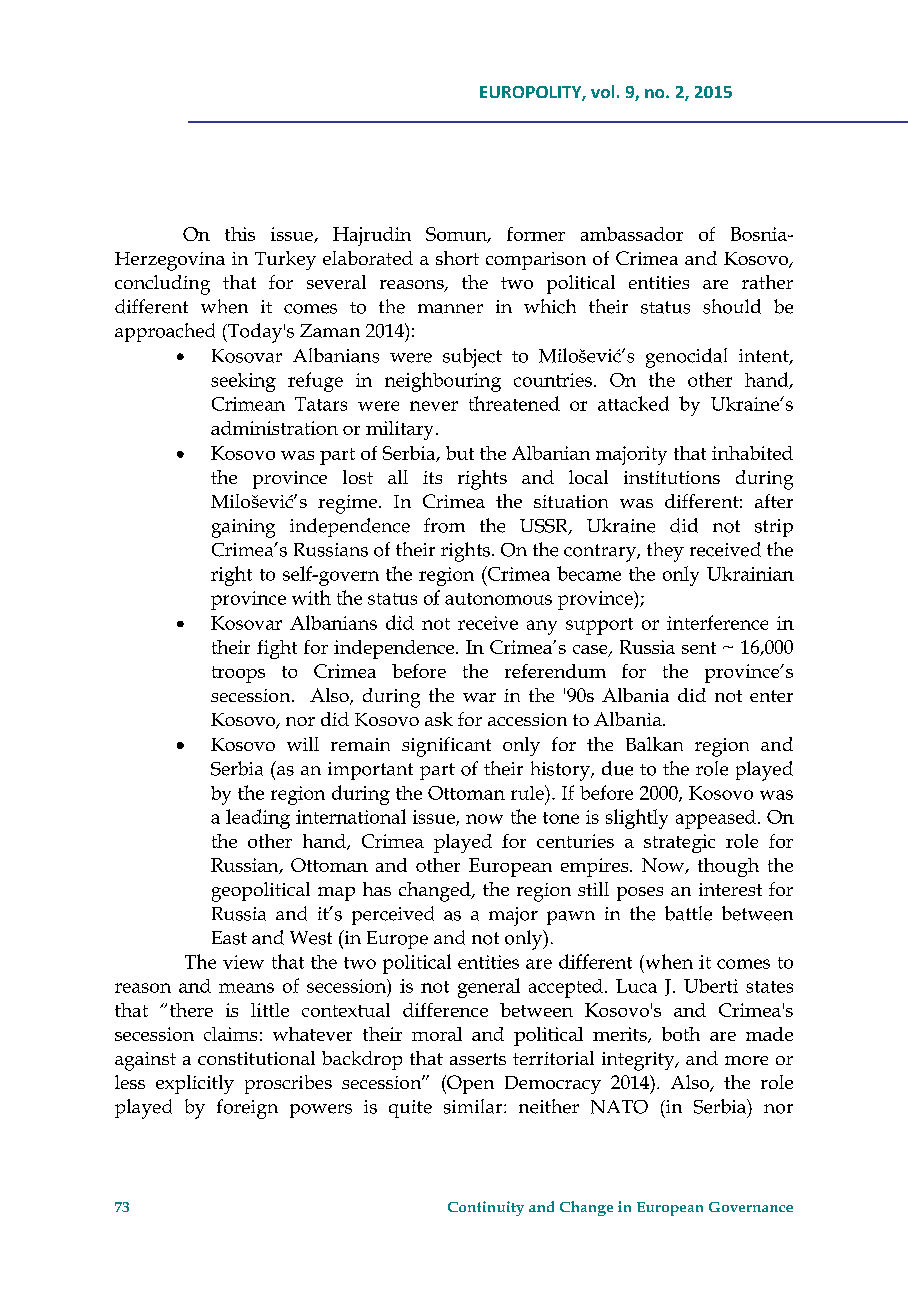 This document has height=1316, width=908. I want to click on seeking, so click(243, 382).
